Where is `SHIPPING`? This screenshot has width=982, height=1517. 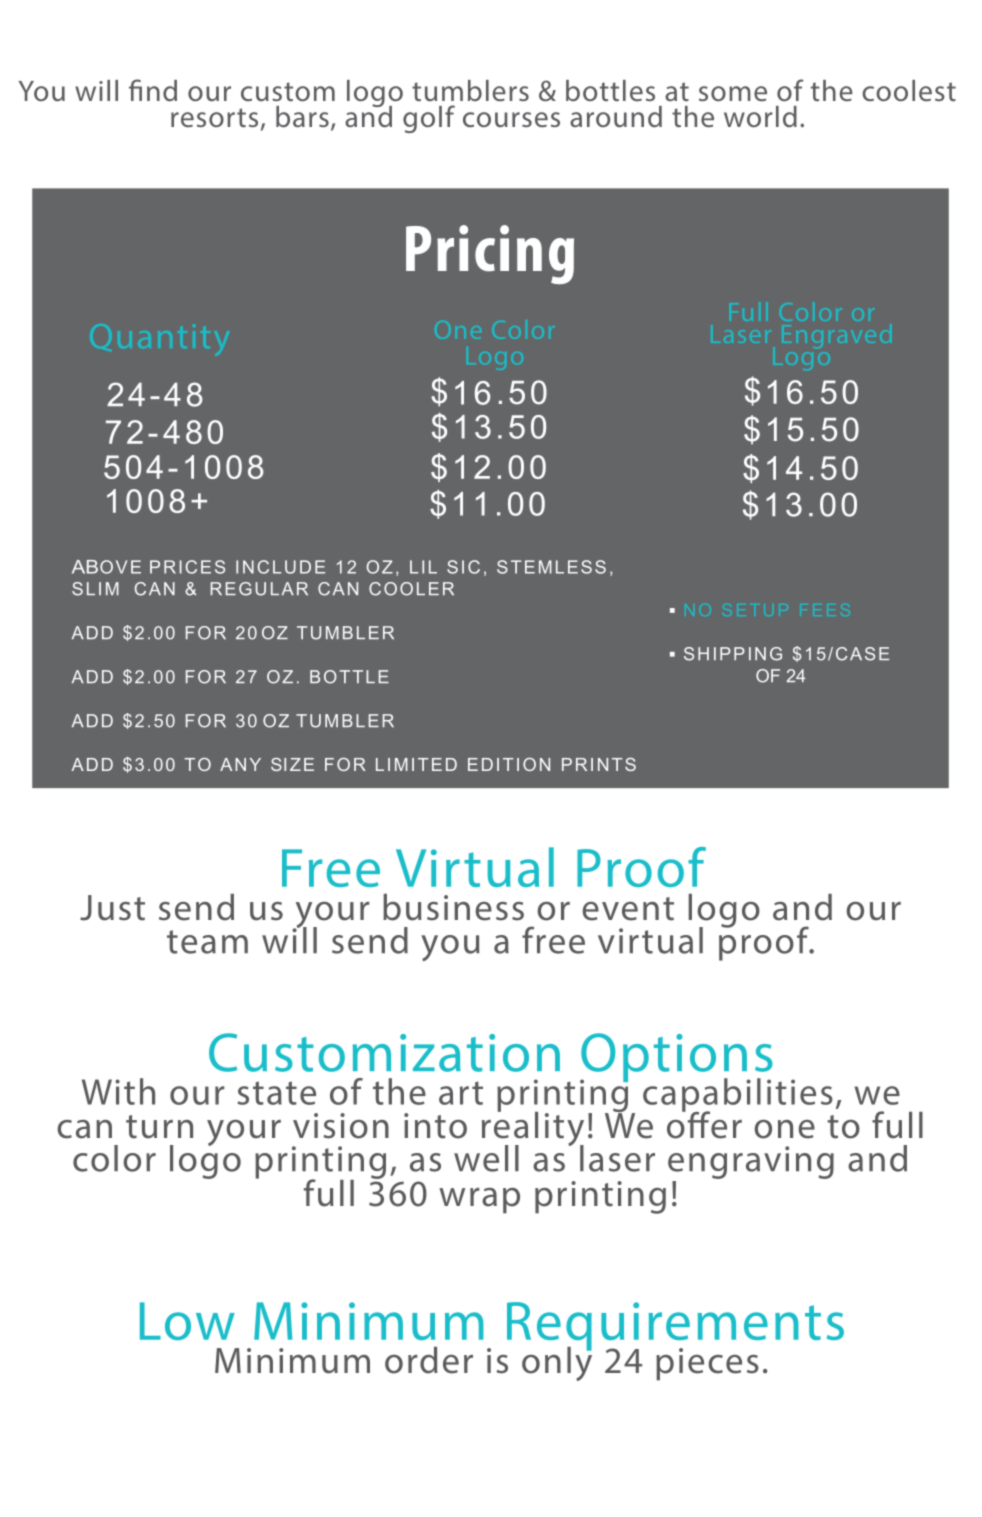
SHIPPING is located at coordinates (733, 654).
